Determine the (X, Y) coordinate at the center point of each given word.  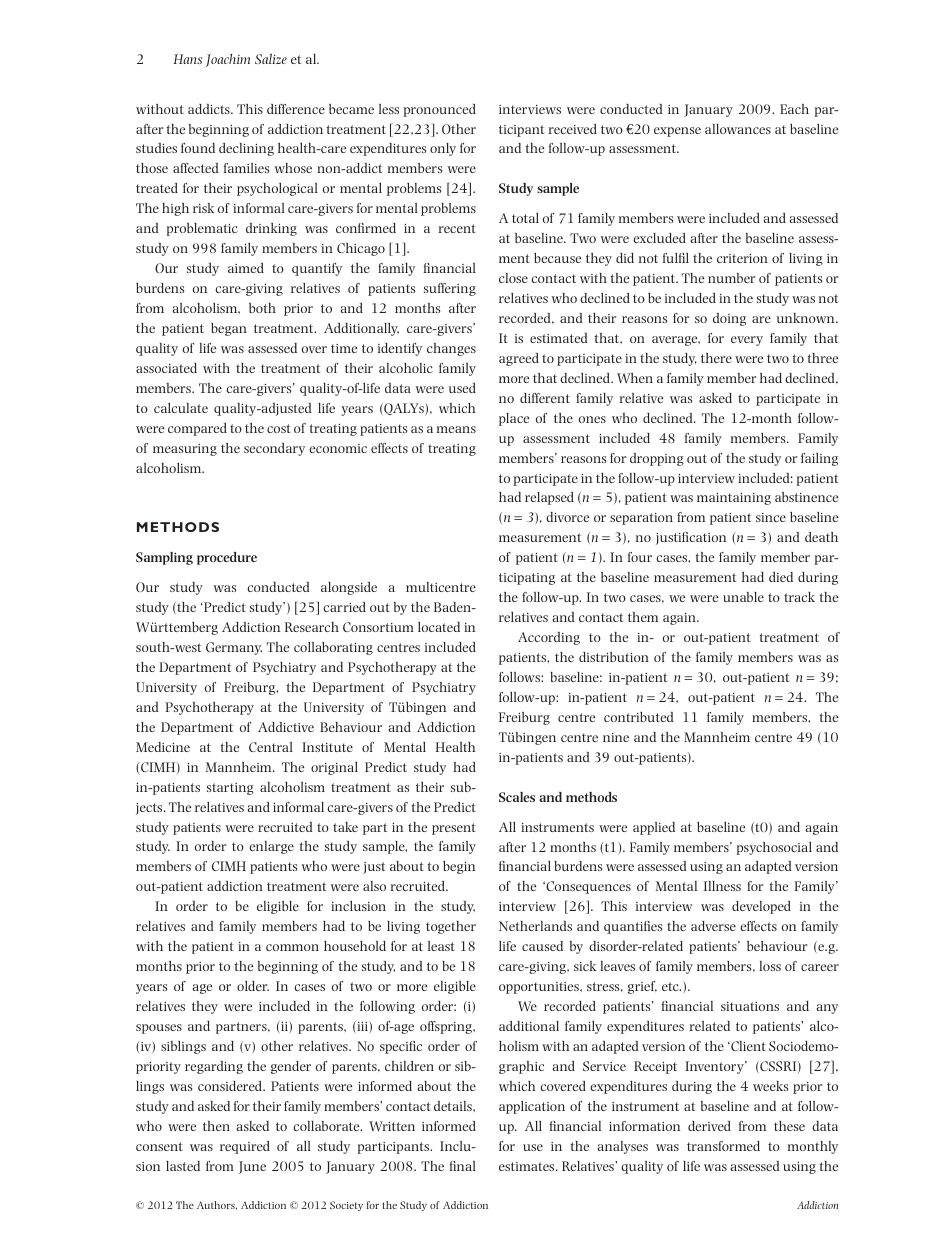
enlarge (271, 847)
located (439, 627)
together (451, 927)
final (463, 1166)
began (229, 329)
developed (761, 907)
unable (743, 597)
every (747, 341)
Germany (234, 648)
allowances (738, 129)
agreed (519, 359)
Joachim (228, 60)
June (252, 1167)
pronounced (440, 110)
